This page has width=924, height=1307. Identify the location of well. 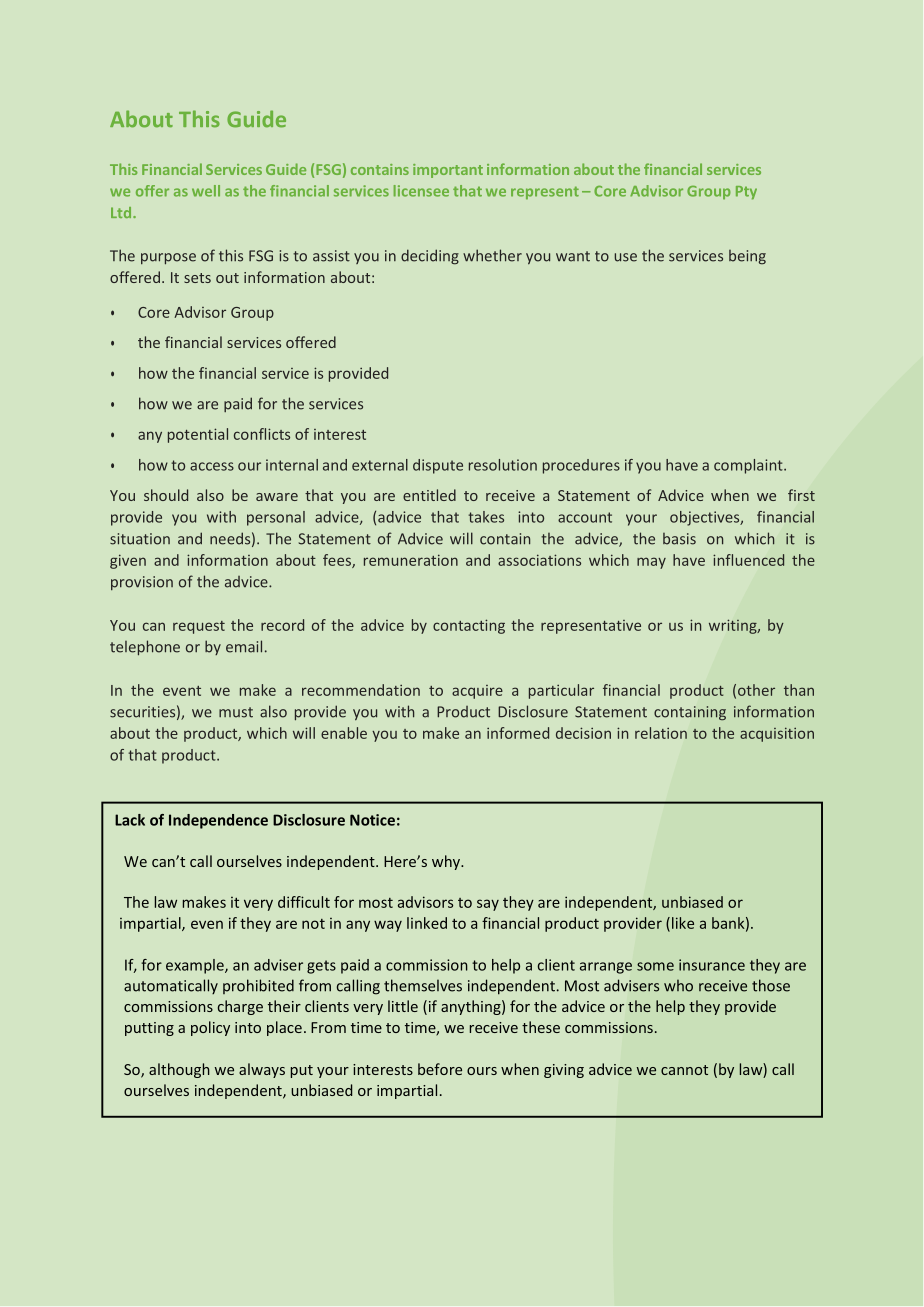
(206, 191).
